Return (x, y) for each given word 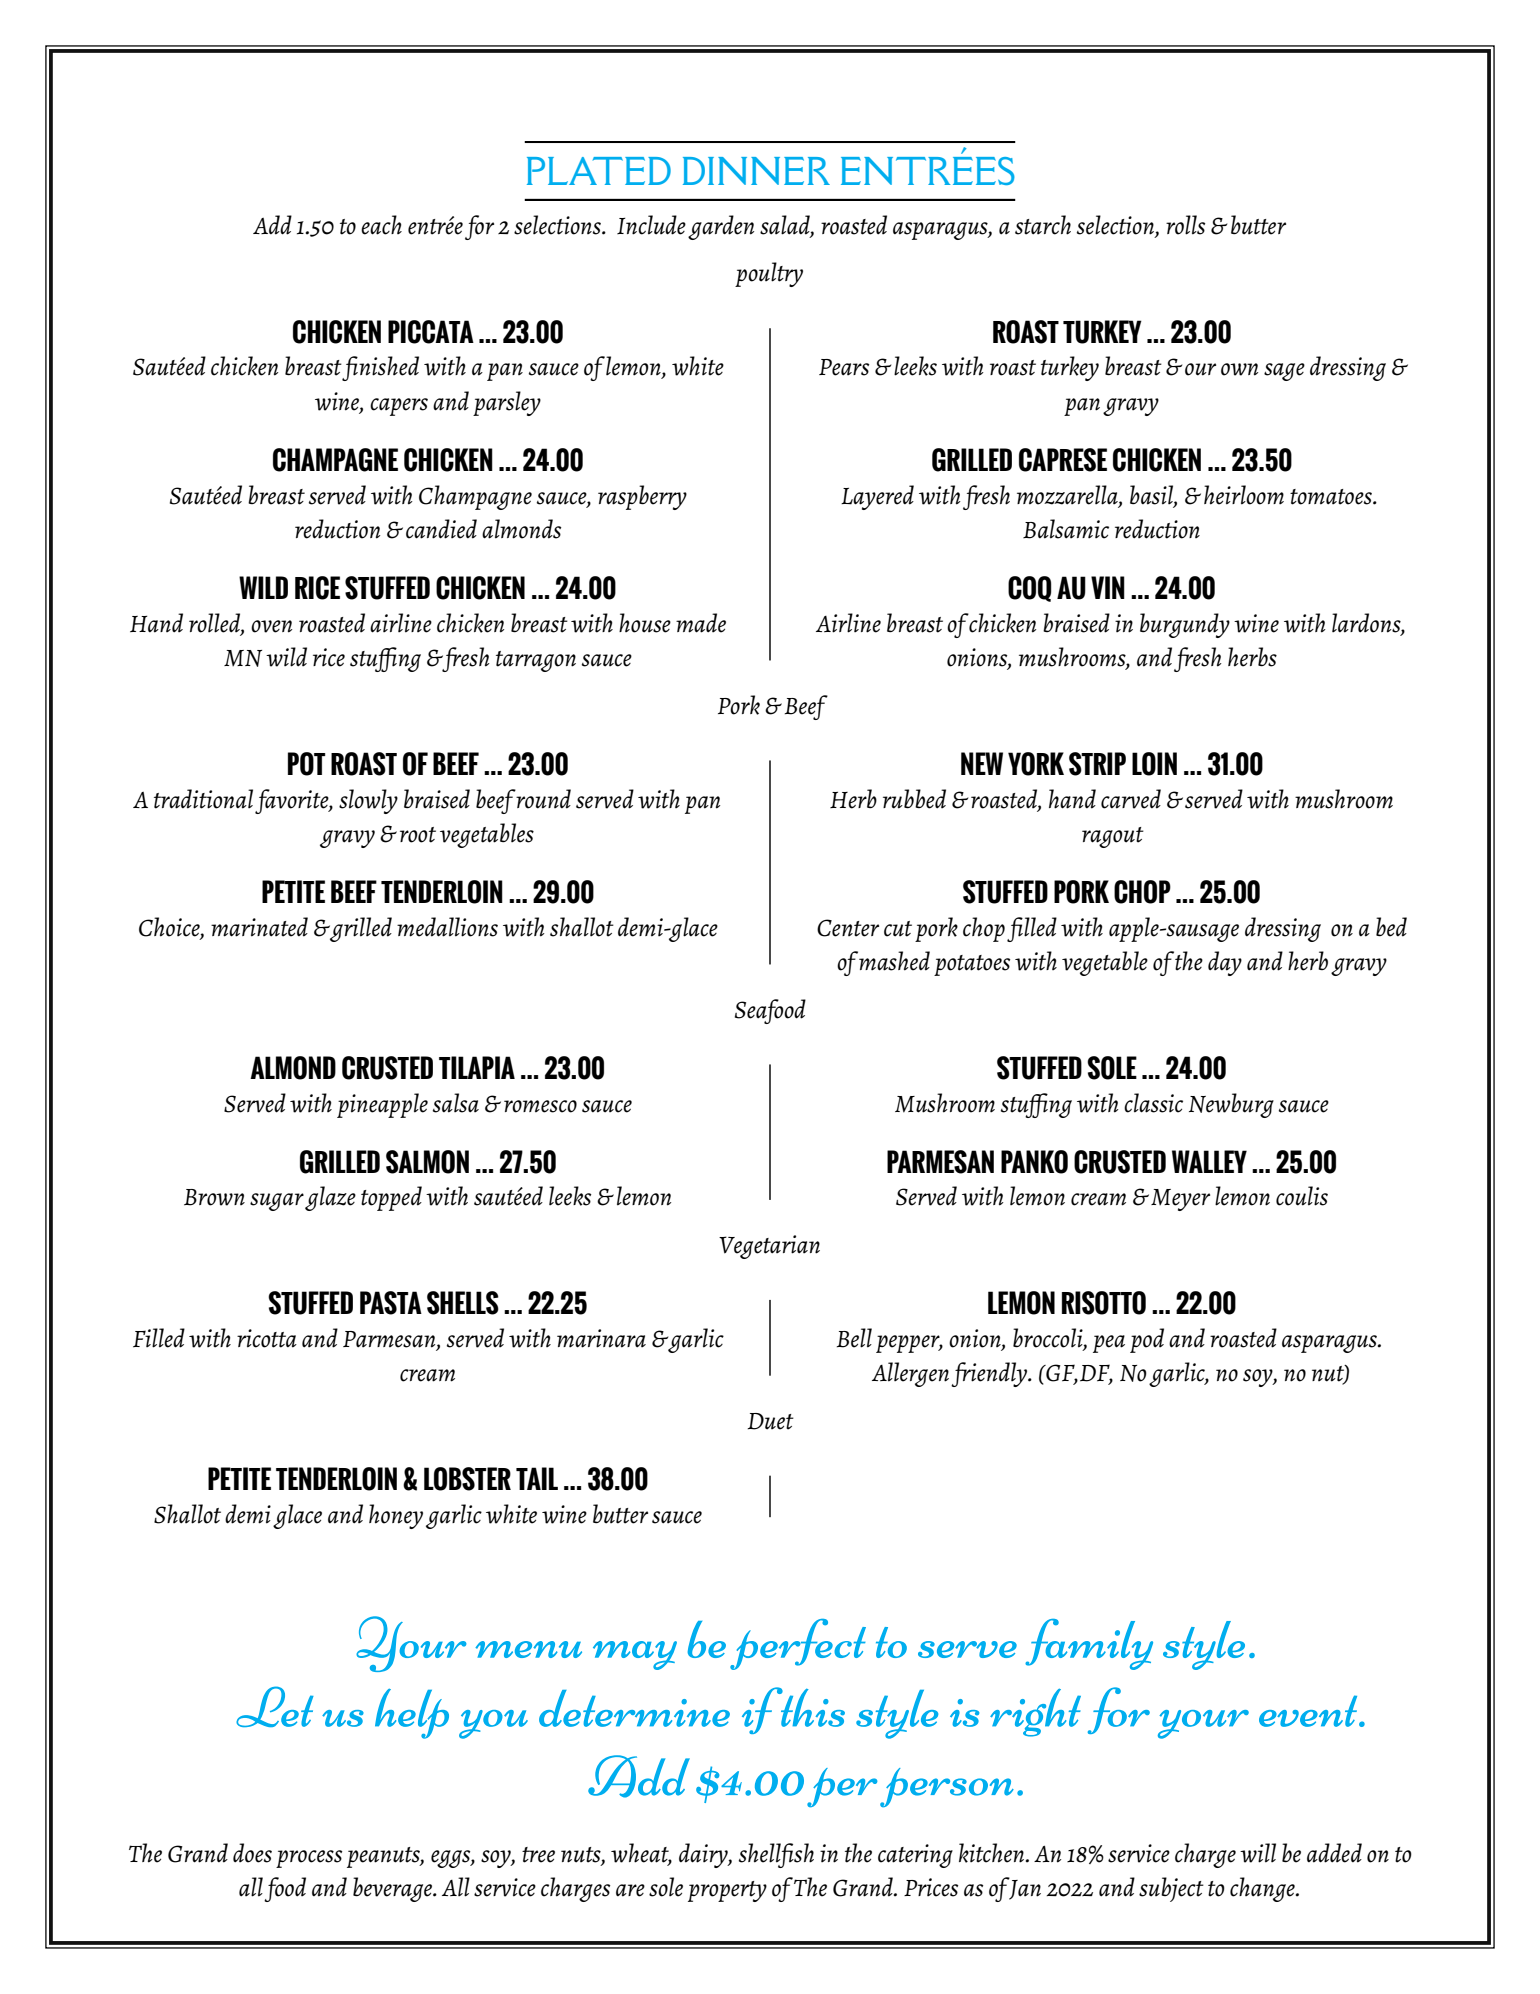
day (1225, 963)
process (309, 1859)
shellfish (776, 1855)
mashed (894, 961)
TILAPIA (477, 1067)
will (1258, 1853)
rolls (1185, 225)
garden (721, 227)
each (381, 225)
